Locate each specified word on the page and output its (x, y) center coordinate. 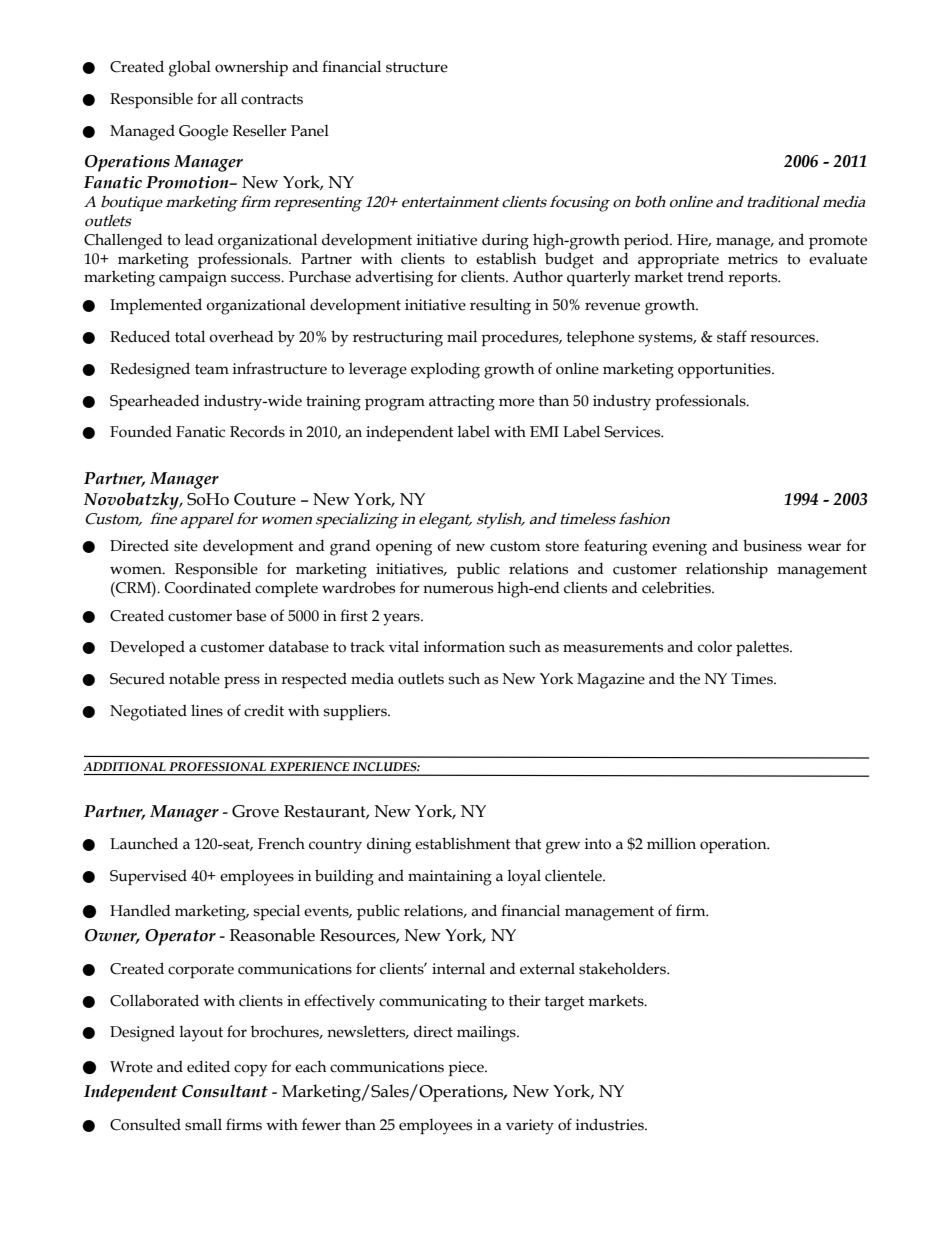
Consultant (225, 1091)
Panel (310, 131)
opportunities (725, 370)
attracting (462, 403)
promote (838, 242)
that (528, 844)
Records (257, 431)
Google (203, 133)
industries (611, 1124)
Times (753, 679)
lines (207, 710)
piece (467, 1068)
